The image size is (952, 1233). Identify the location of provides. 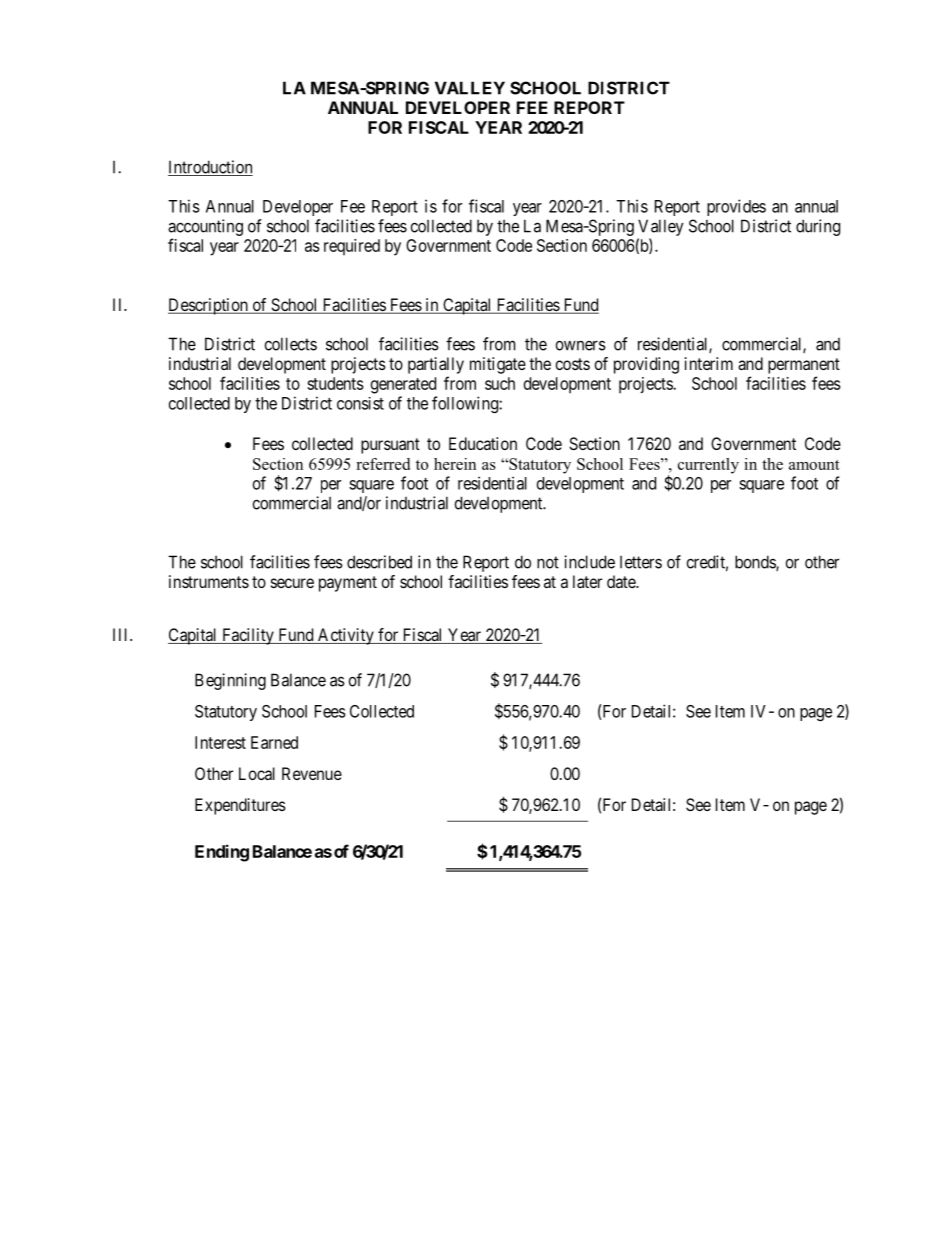
(736, 207).
